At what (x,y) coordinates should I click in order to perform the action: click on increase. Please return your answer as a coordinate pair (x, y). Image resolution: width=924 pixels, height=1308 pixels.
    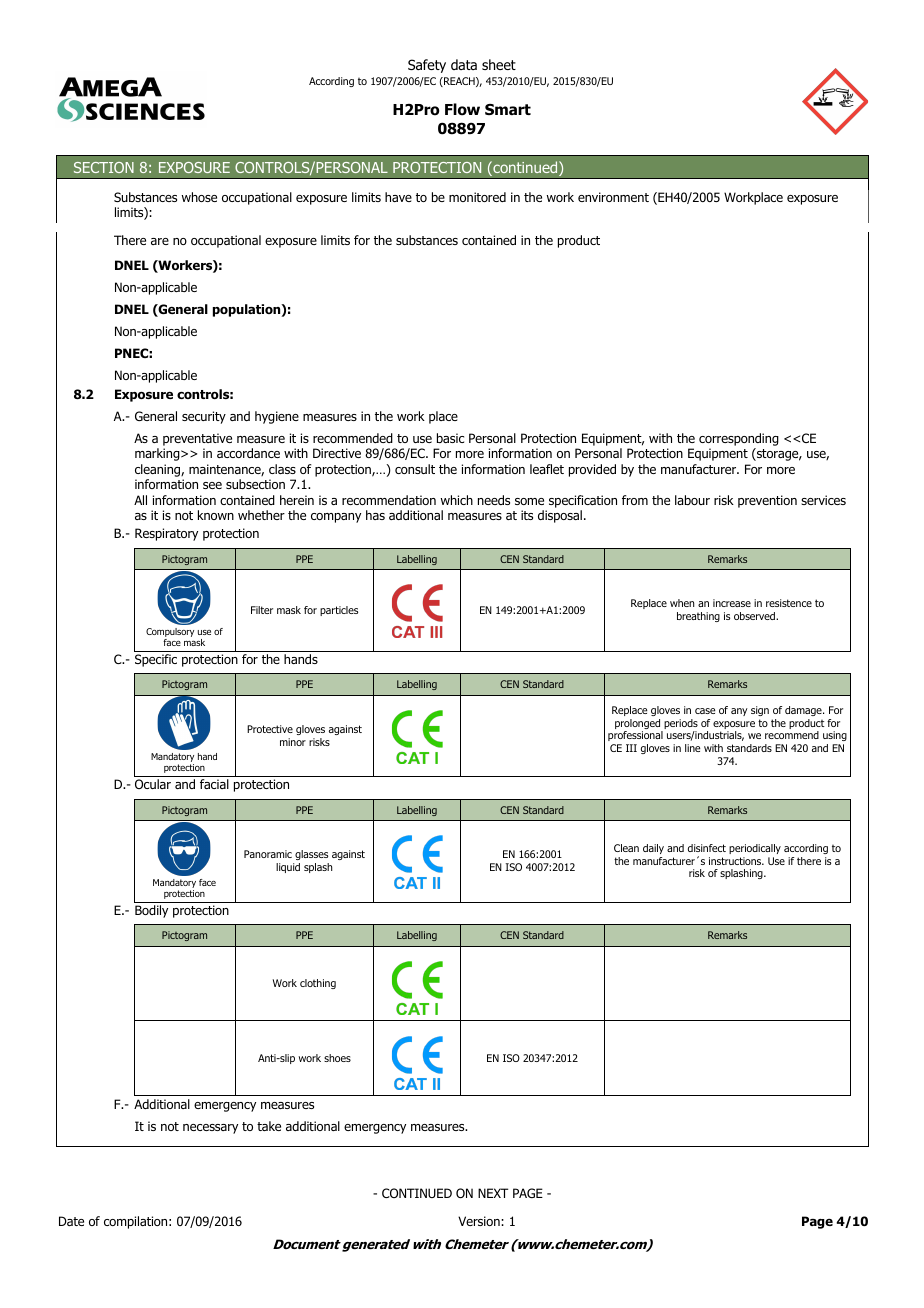
    Looking at the image, I should click on (732, 603).
